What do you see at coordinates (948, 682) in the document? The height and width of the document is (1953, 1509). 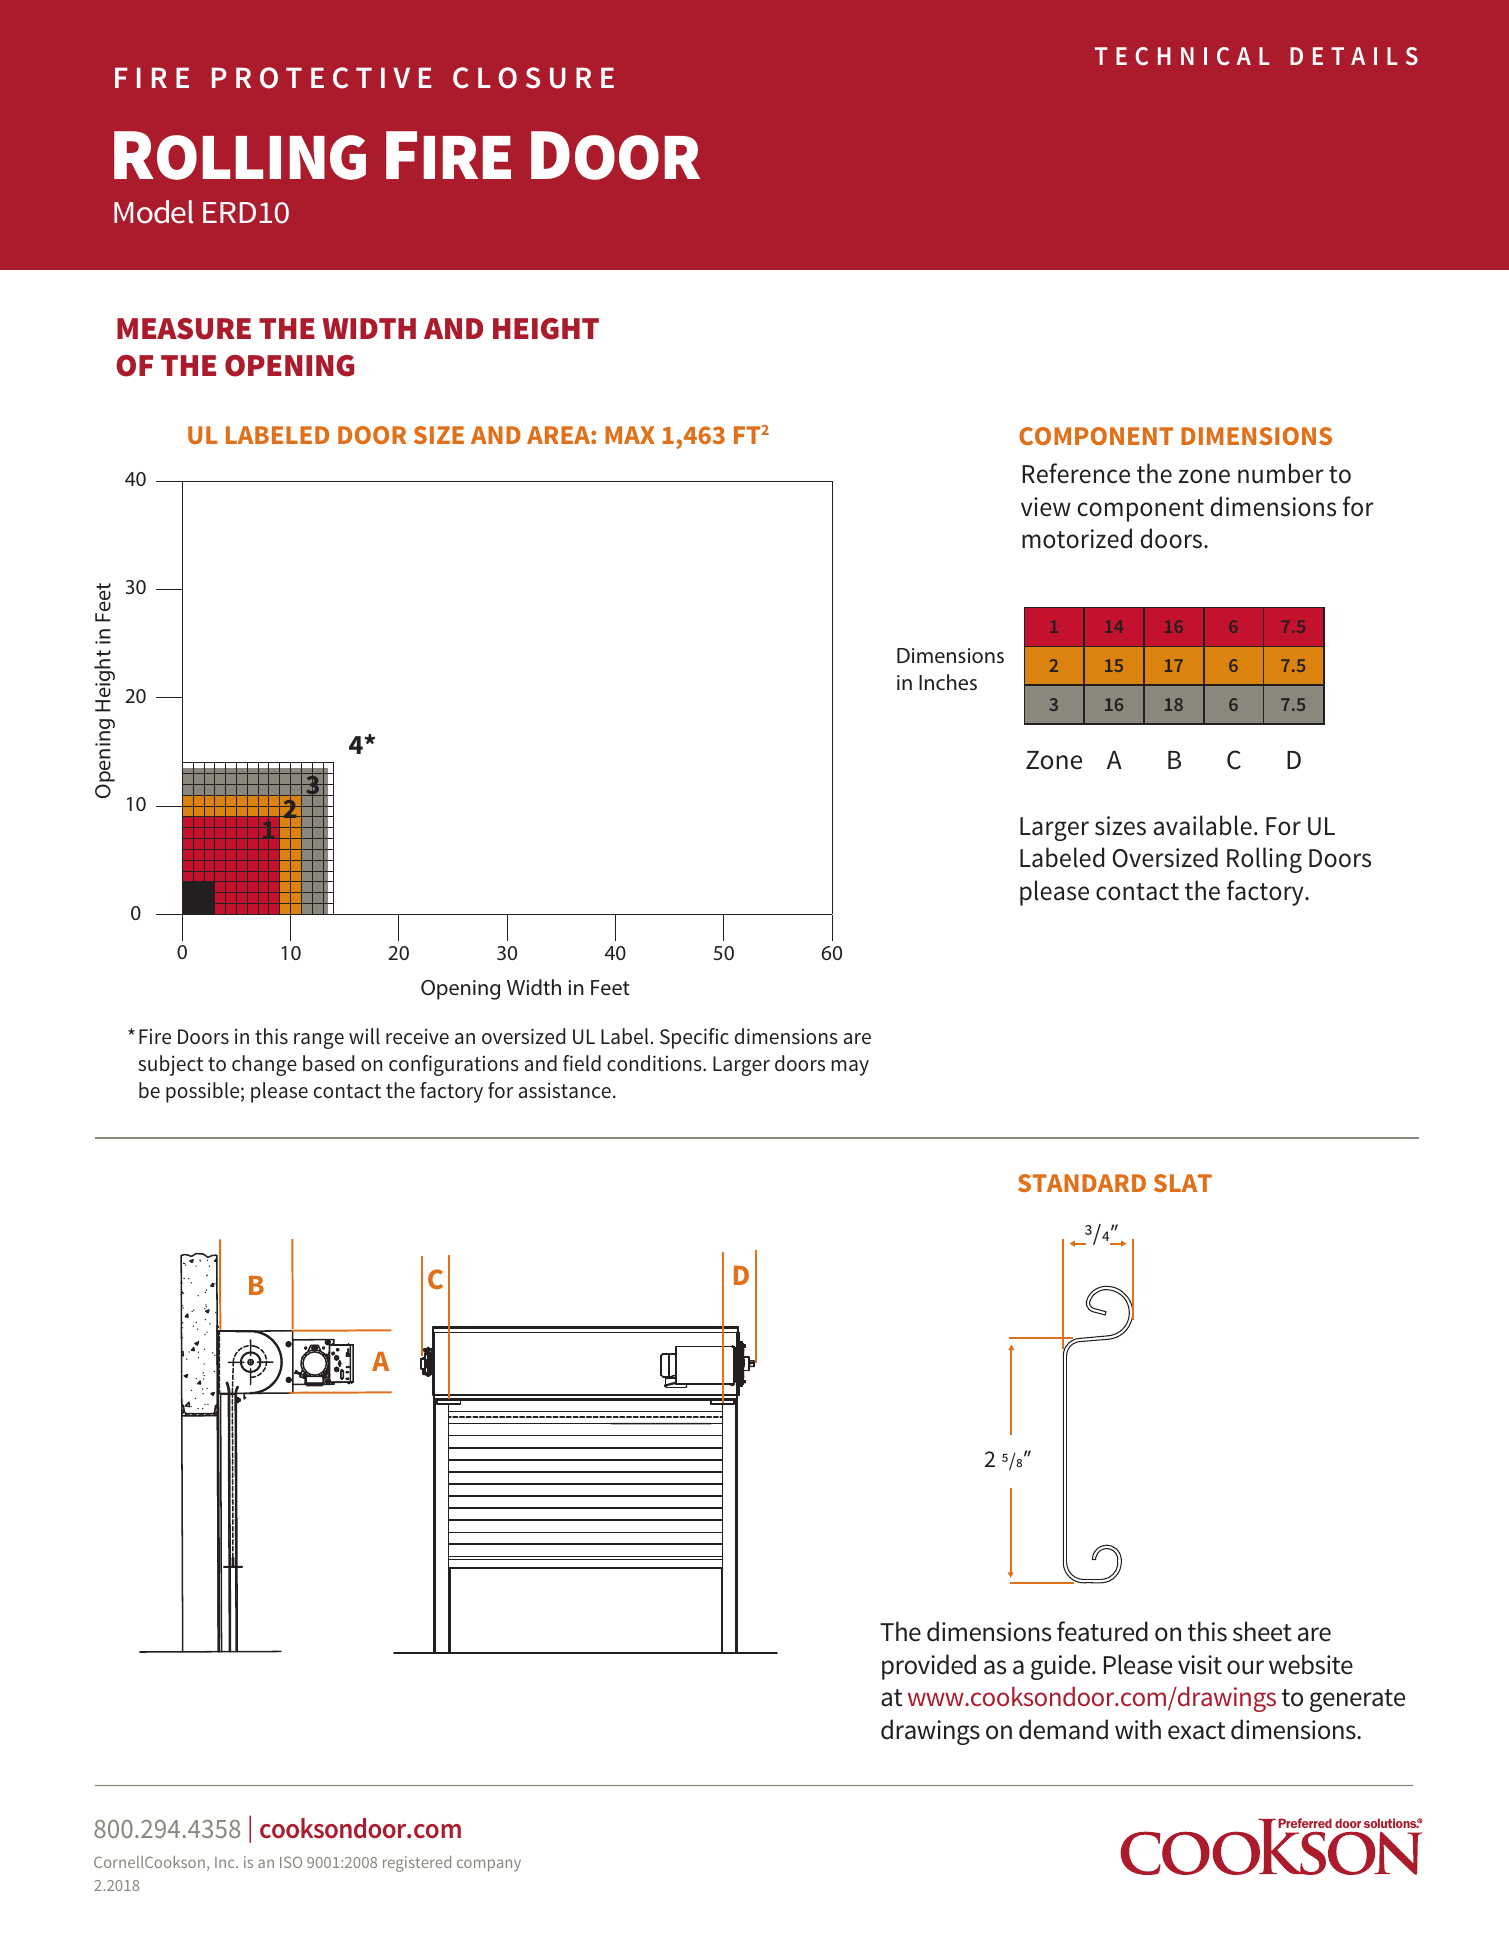 I see `Inches` at bounding box center [948, 682].
